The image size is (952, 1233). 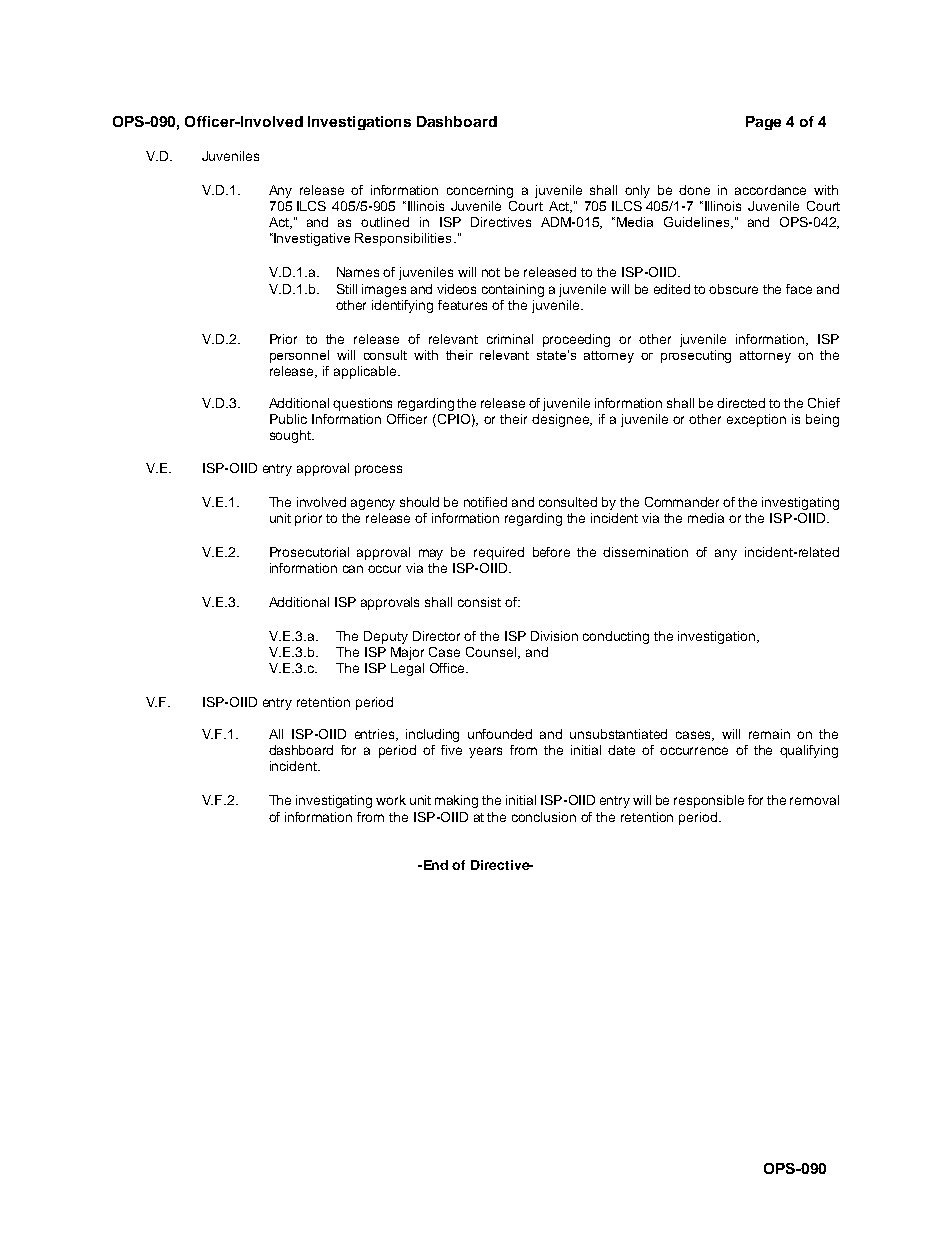 I want to click on conclusion, so click(x=544, y=817).
